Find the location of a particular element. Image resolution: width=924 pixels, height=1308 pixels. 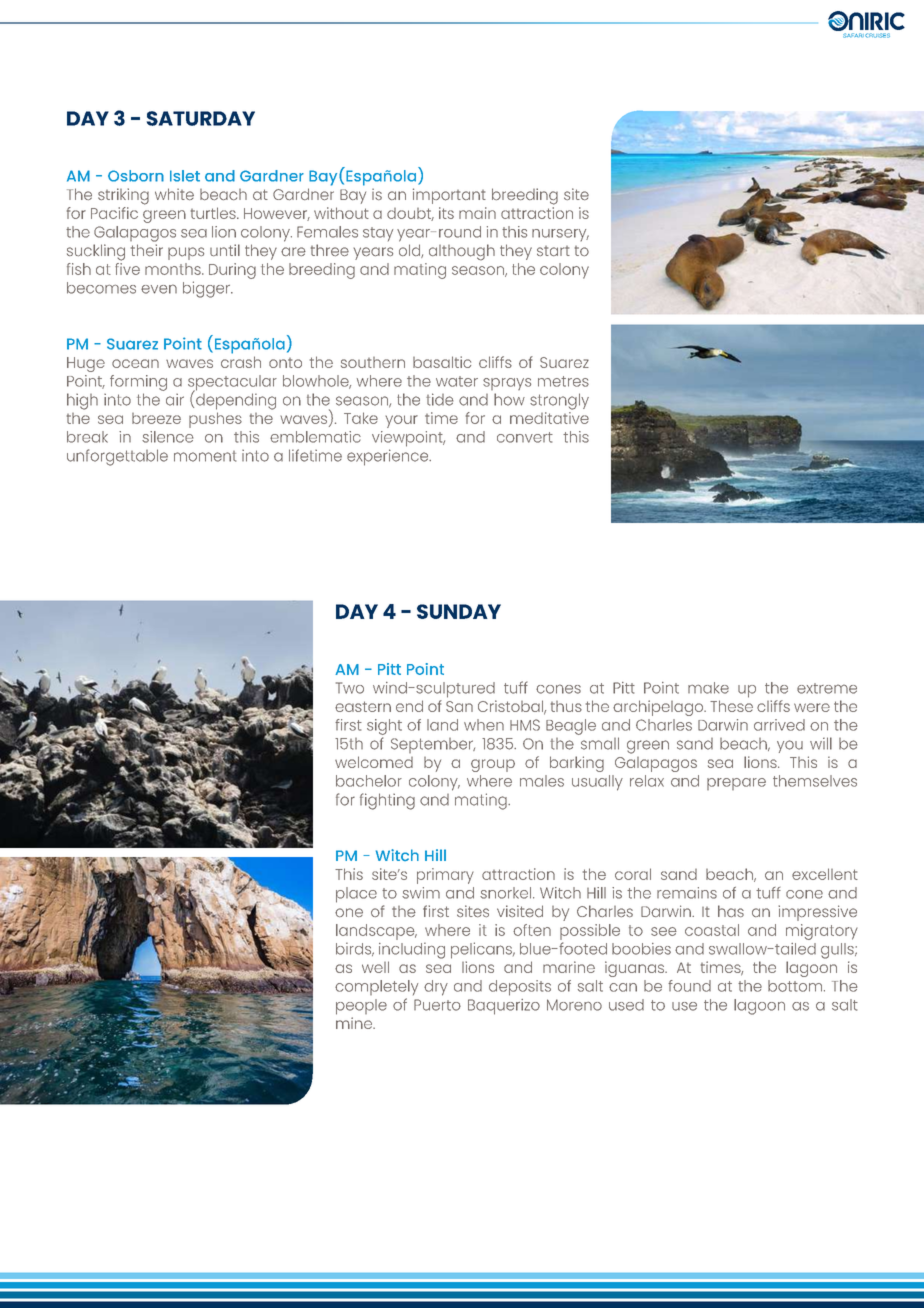

nursery is located at coordinates (560, 235).
